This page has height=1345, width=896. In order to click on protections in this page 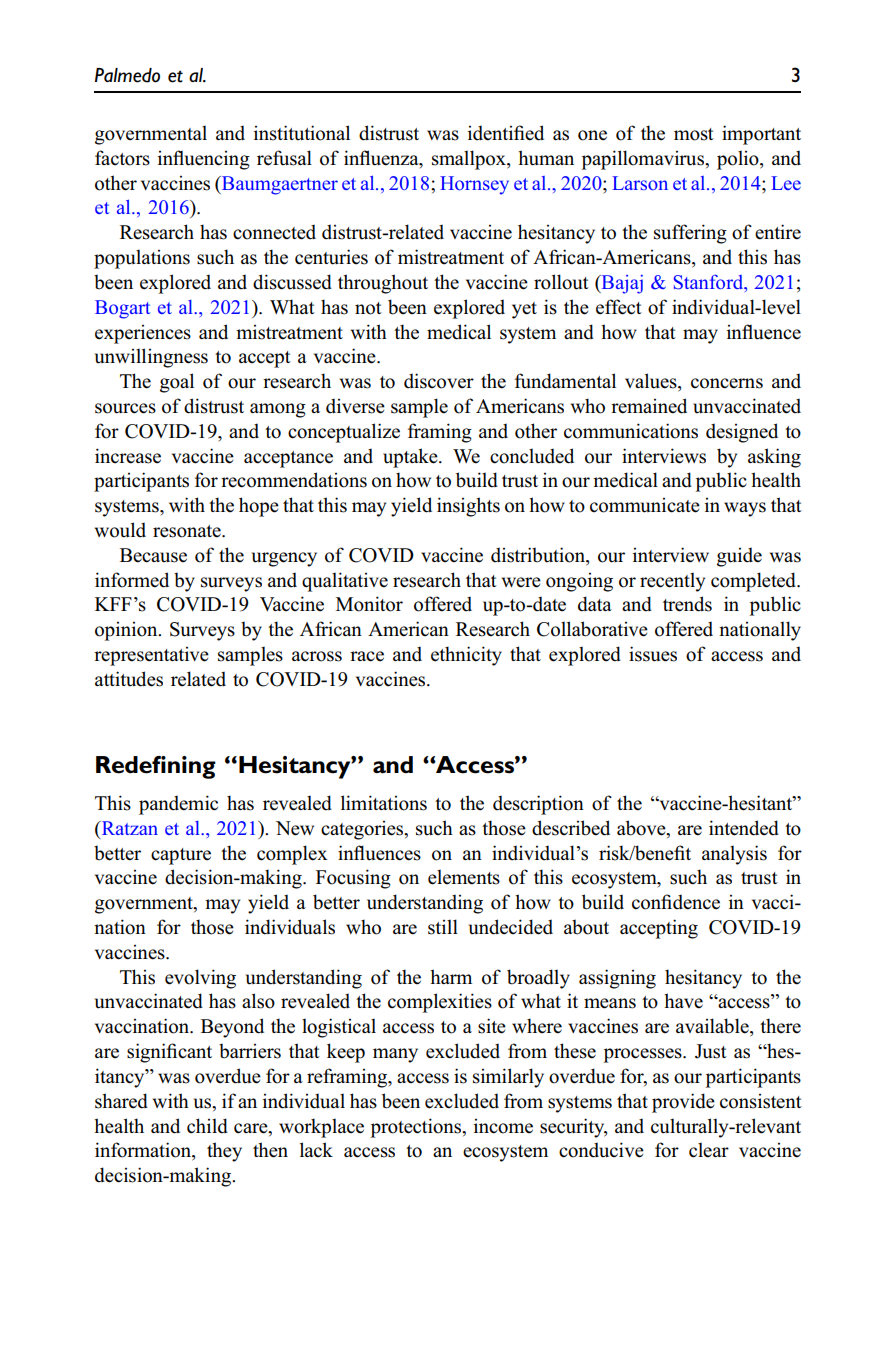, I will do `click(417, 1128)`.
